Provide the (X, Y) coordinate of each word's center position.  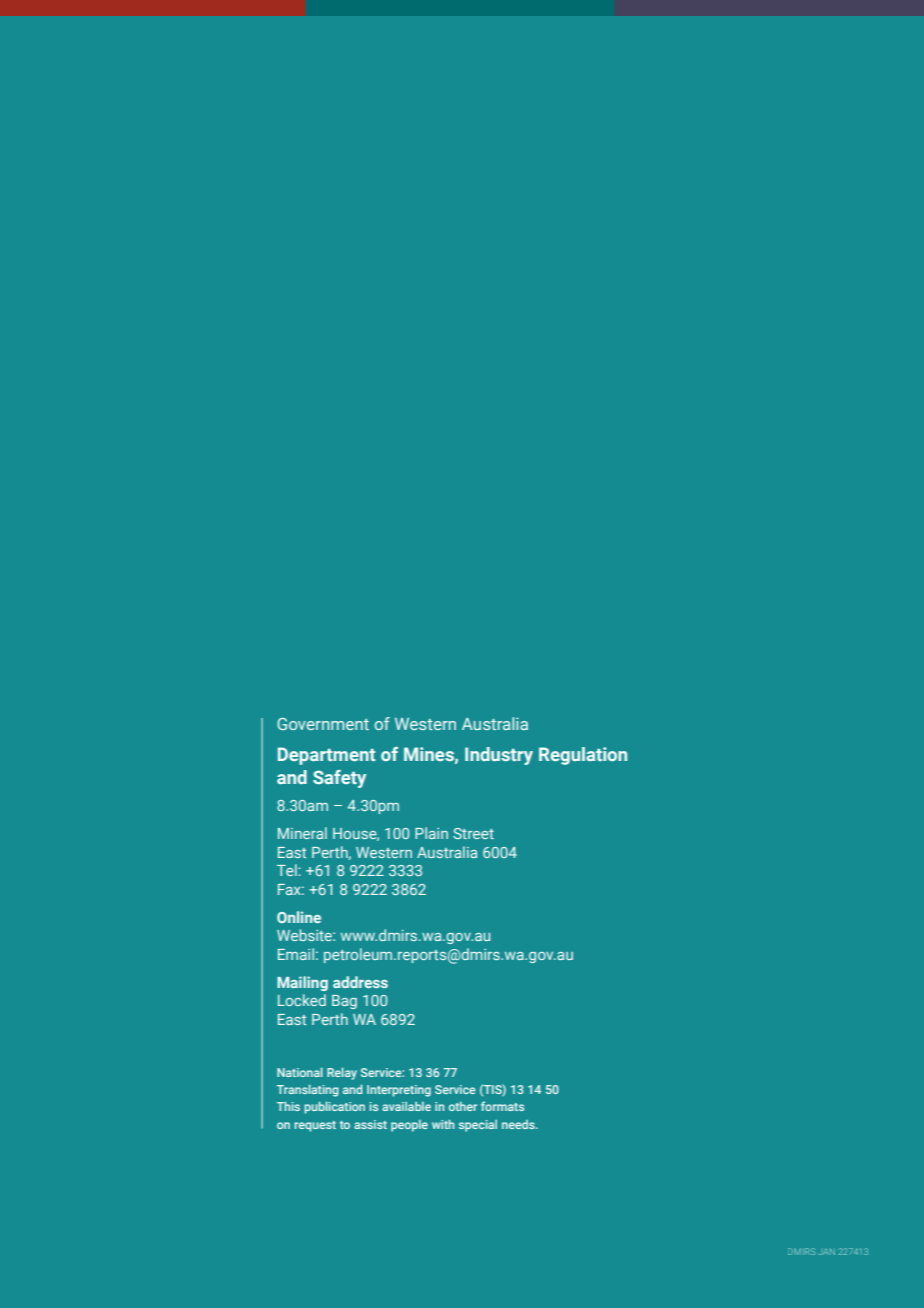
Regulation (583, 756)
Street (473, 833)
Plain (431, 833)
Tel (287, 870)
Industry (499, 756)
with (443, 1124)
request (315, 1126)
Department (327, 756)
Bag (344, 1002)
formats (502, 1106)
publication (334, 1107)
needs (519, 1124)
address (360, 982)
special (478, 1126)
